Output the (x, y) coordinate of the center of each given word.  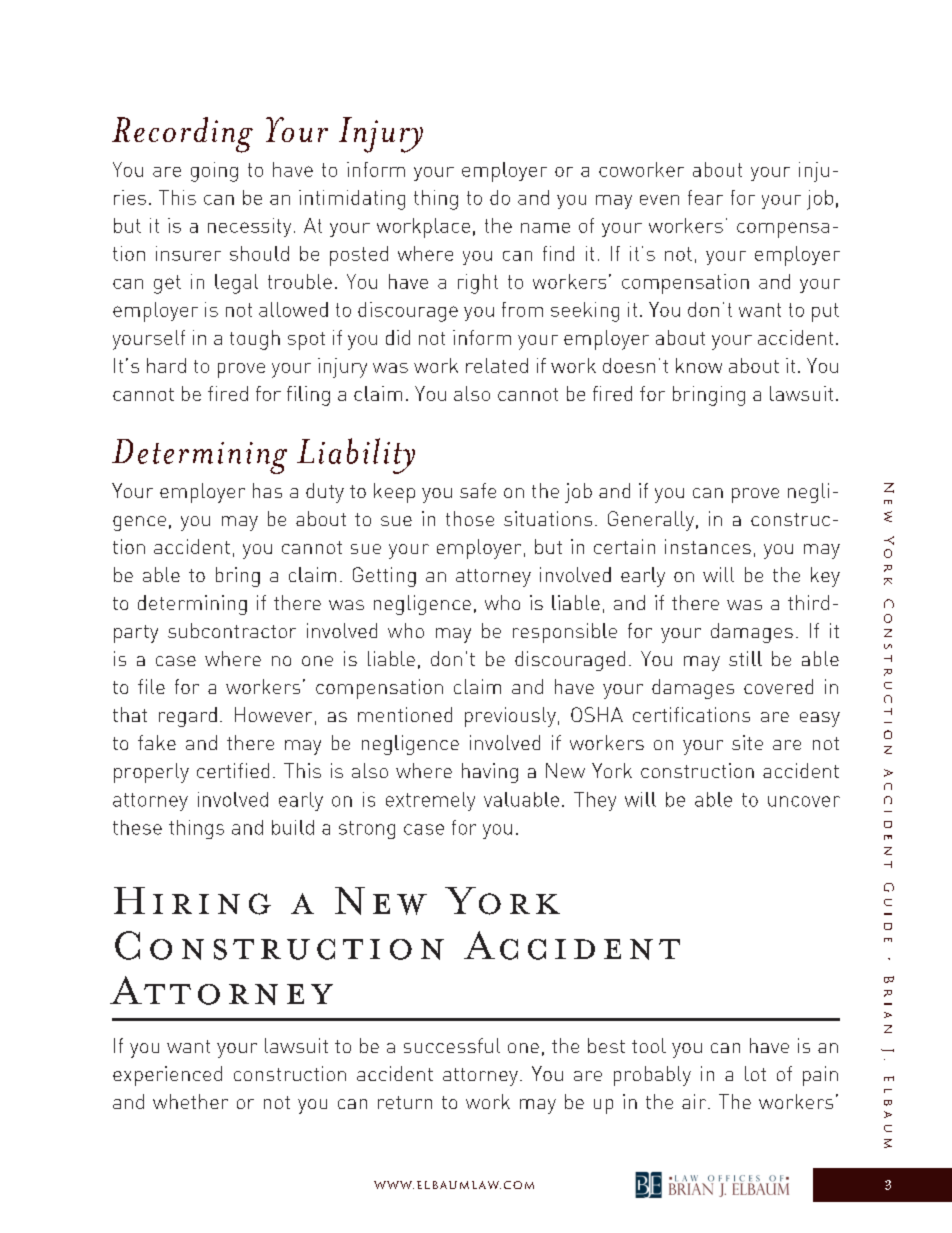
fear (705, 197)
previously (510, 717)
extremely (430, 801)
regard (188, 717)
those (470, 518)
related (497, 365)
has (267, 490)
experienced (167, 1076)
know (699, 365)
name (545, 228)
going (214, 172)
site (747, 742)
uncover (804, 801)
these (137, 827)
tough (255, 340)
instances (708, 546)
